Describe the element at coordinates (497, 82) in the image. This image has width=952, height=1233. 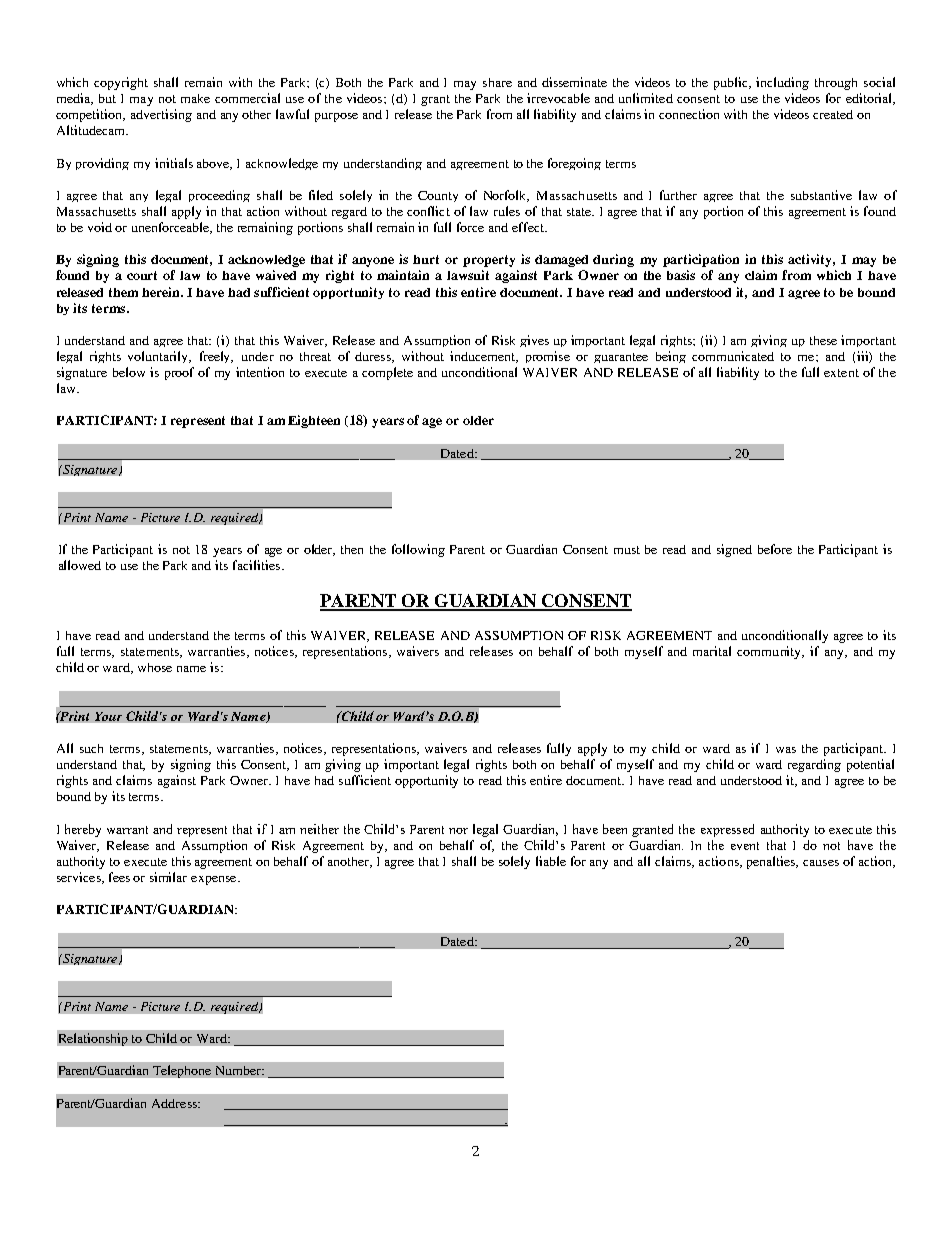
I see `share` at that location.
